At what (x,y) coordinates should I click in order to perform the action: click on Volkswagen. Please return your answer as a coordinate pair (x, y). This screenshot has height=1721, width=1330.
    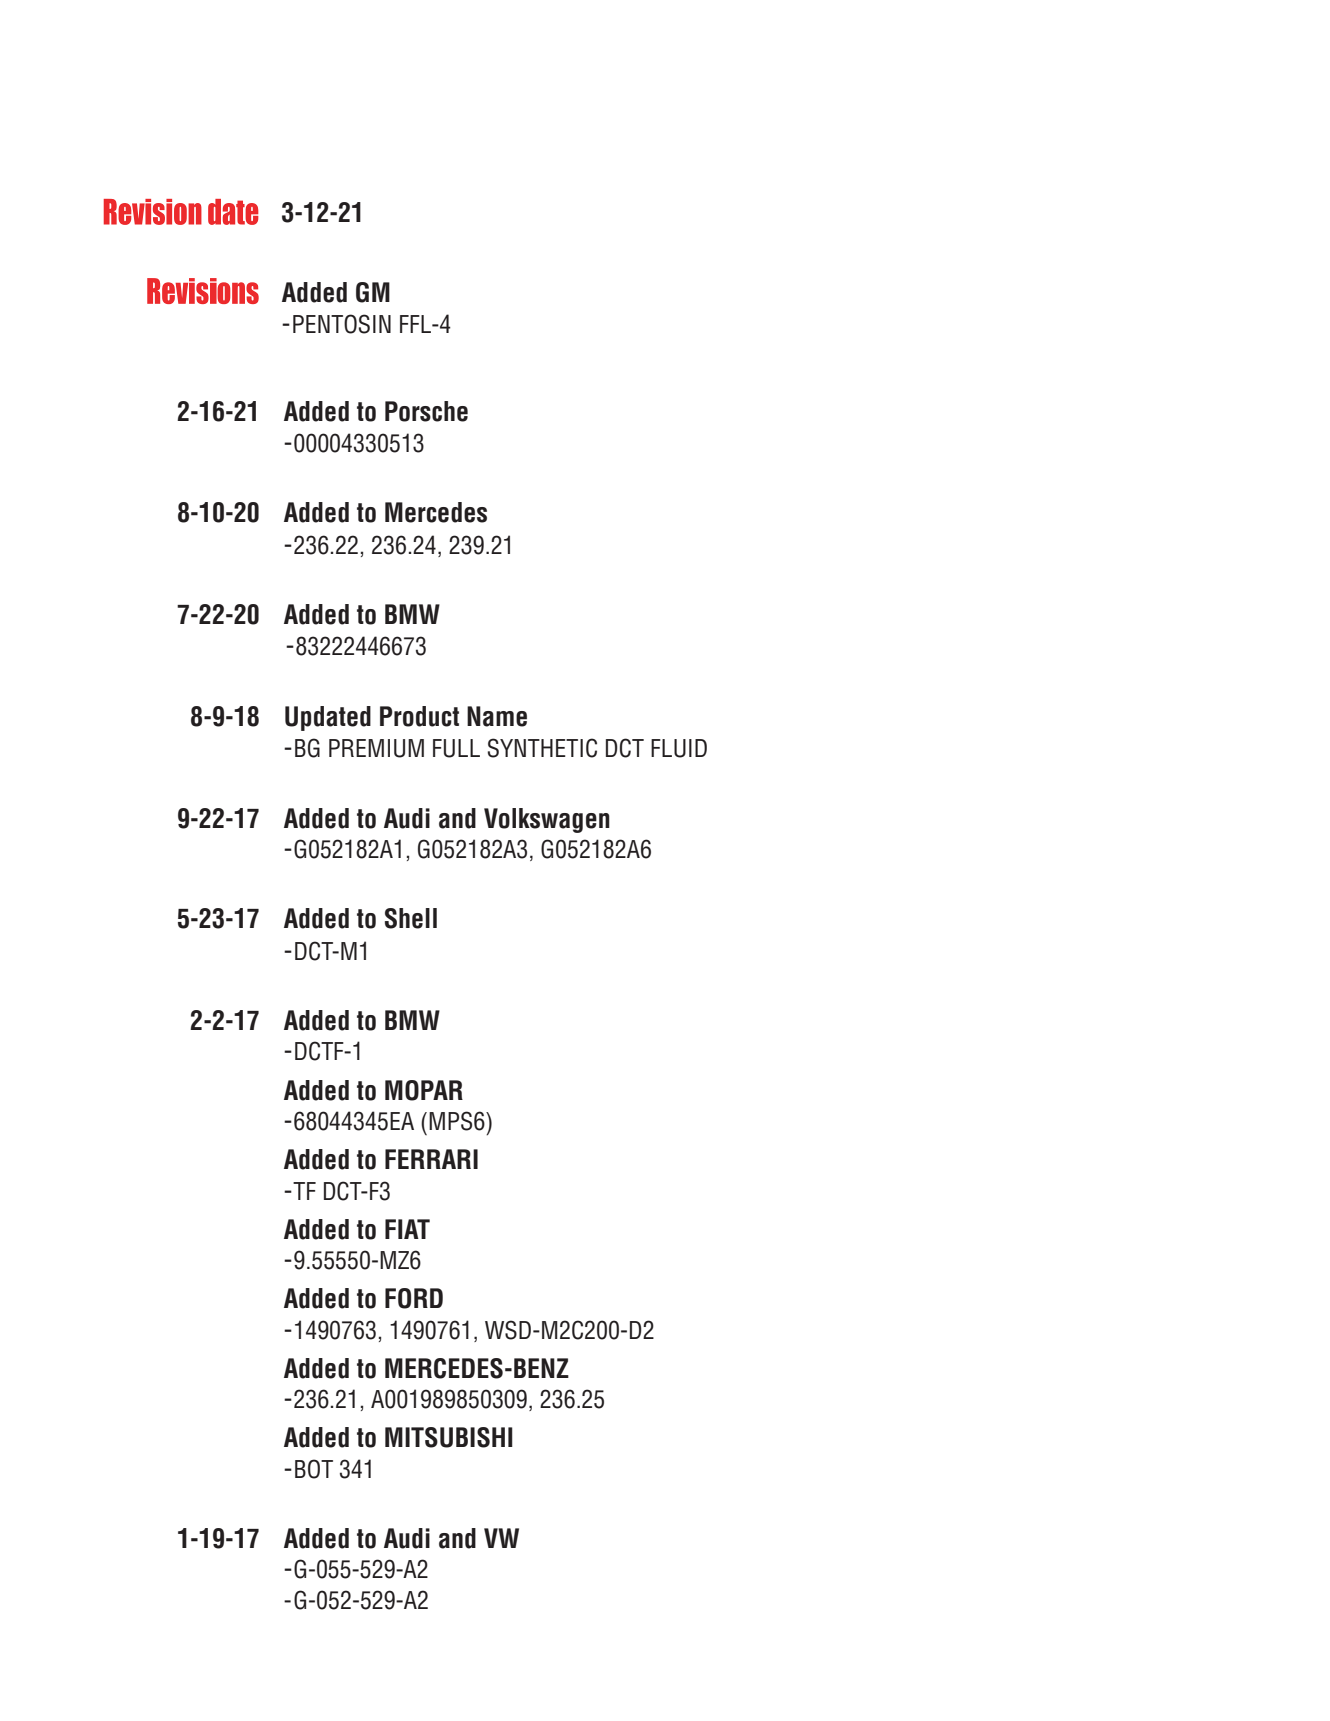
    Looking at the image, I should click on (547, 820).
